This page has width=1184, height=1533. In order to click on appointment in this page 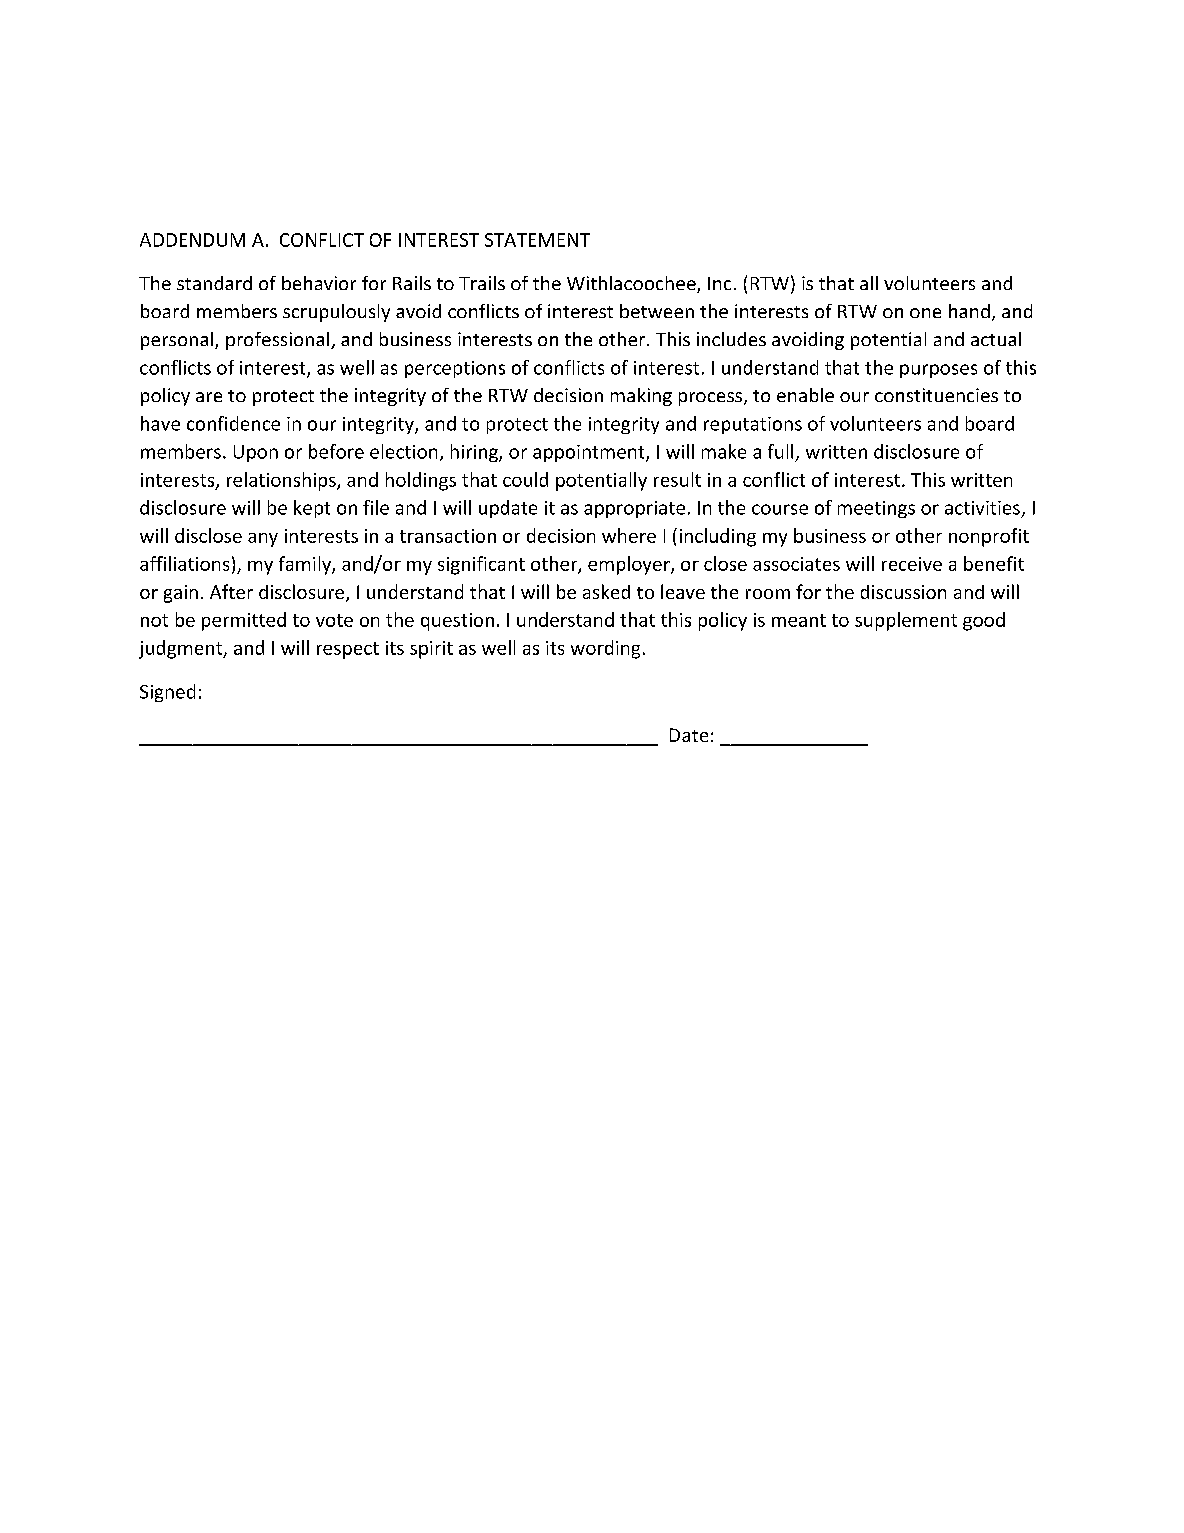, I will do `click(590, 453)`.
